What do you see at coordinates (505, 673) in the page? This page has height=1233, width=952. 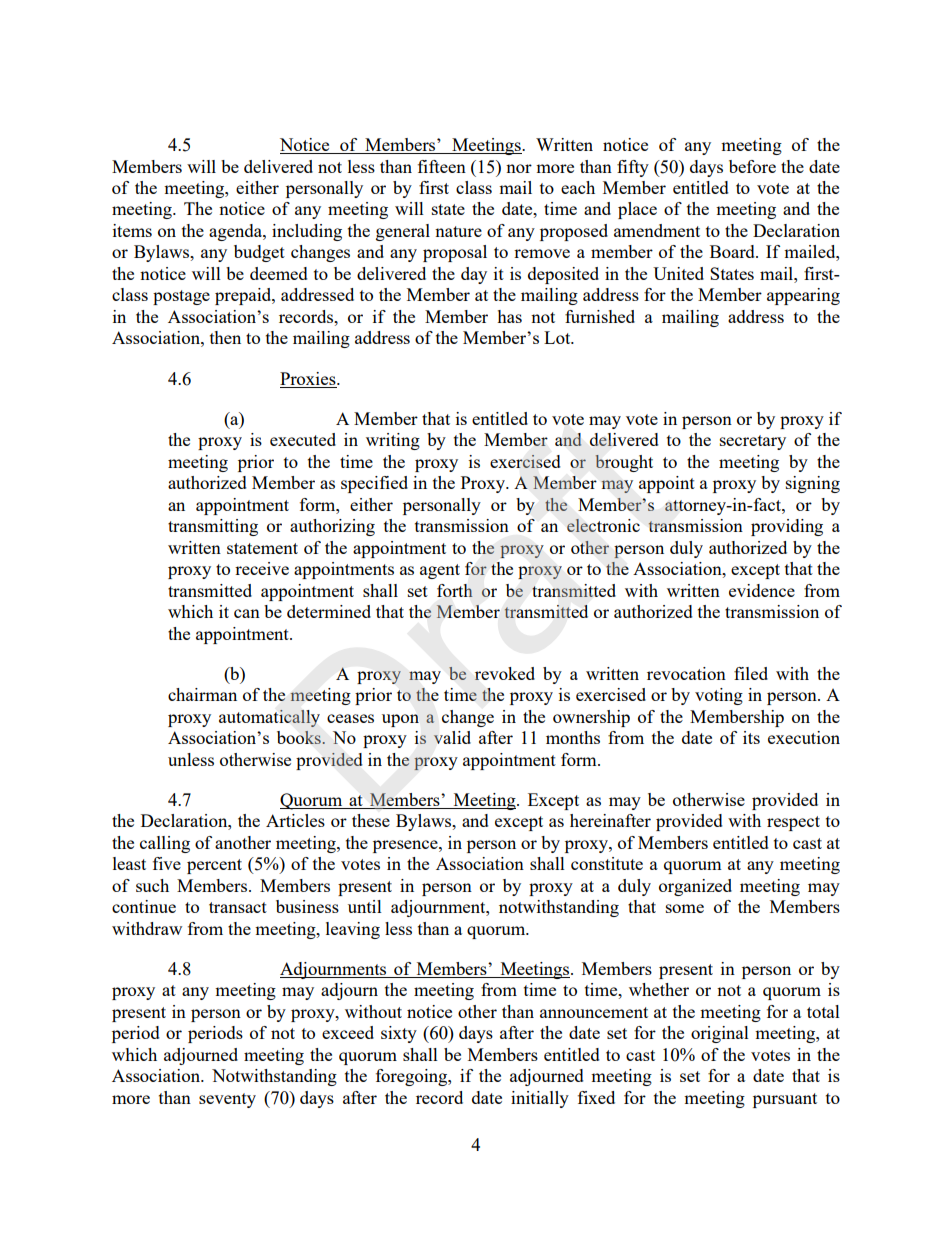 I see `revoked` at bounding box center [505, 673].
